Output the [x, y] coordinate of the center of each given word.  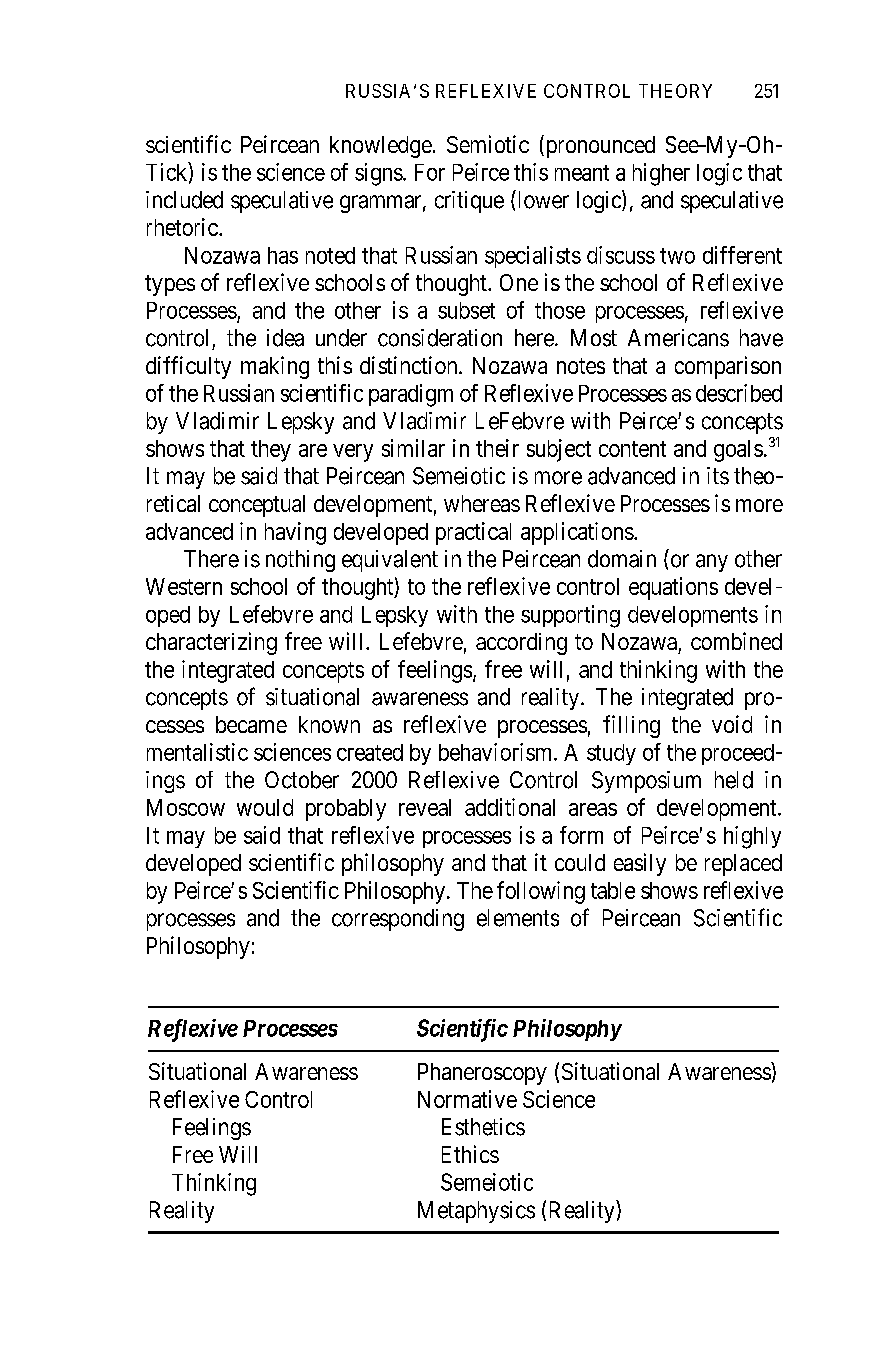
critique [469, 202]
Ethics [470, 1154]
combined [736, 641]
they [271, 451]
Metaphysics [476, 1212]
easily [640, 864]
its [718, 476]
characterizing [211, 643]
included [184, 200]
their [497, 448]
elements [518, 918]
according [521, 644]
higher [661, 174]
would [265, 807]
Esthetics [483, 1127]
